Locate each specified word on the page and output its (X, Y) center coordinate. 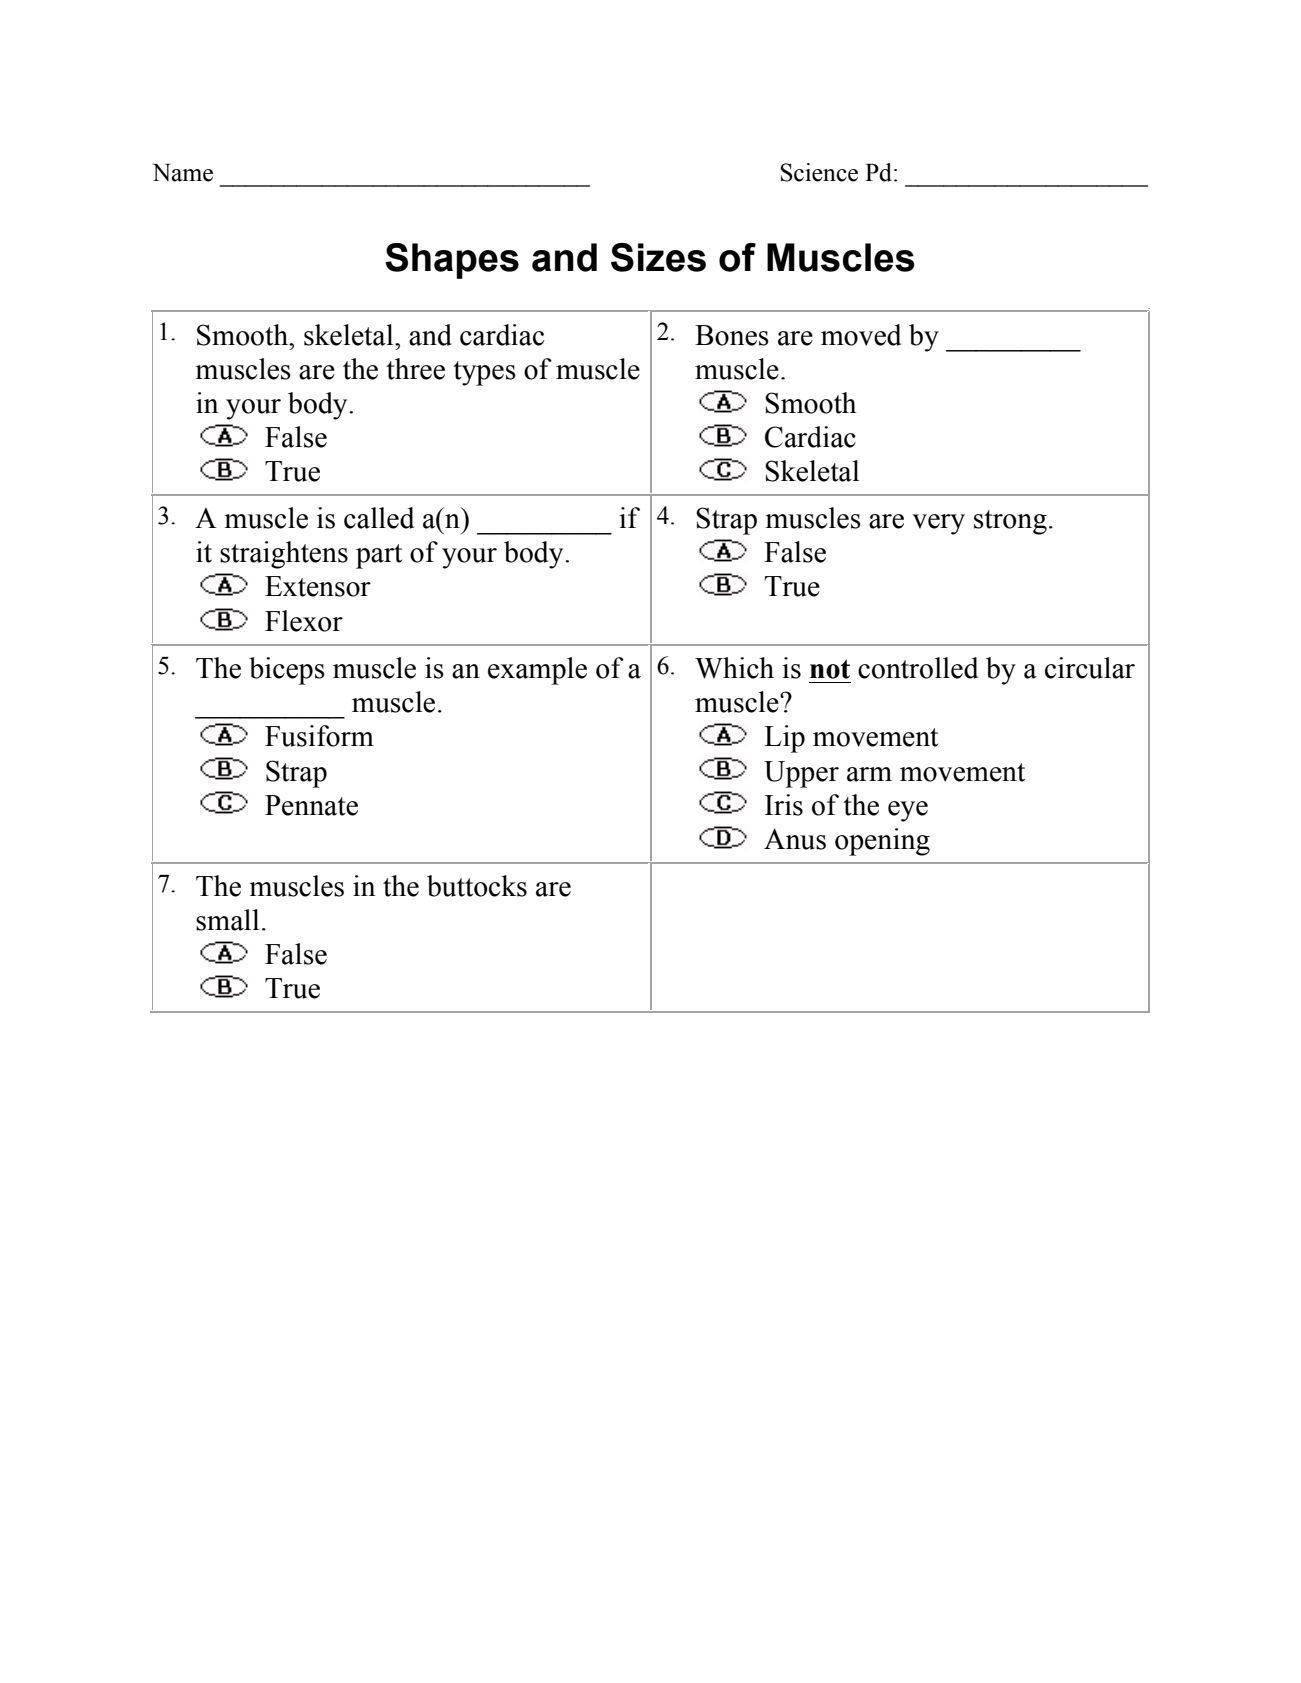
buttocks (477, 886)
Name (182, 173)
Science (819, 172)
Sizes (658, 257)
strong (1010, 522)
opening (882, 842)
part (379, 556)
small (227, 920)
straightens (284, 555)
